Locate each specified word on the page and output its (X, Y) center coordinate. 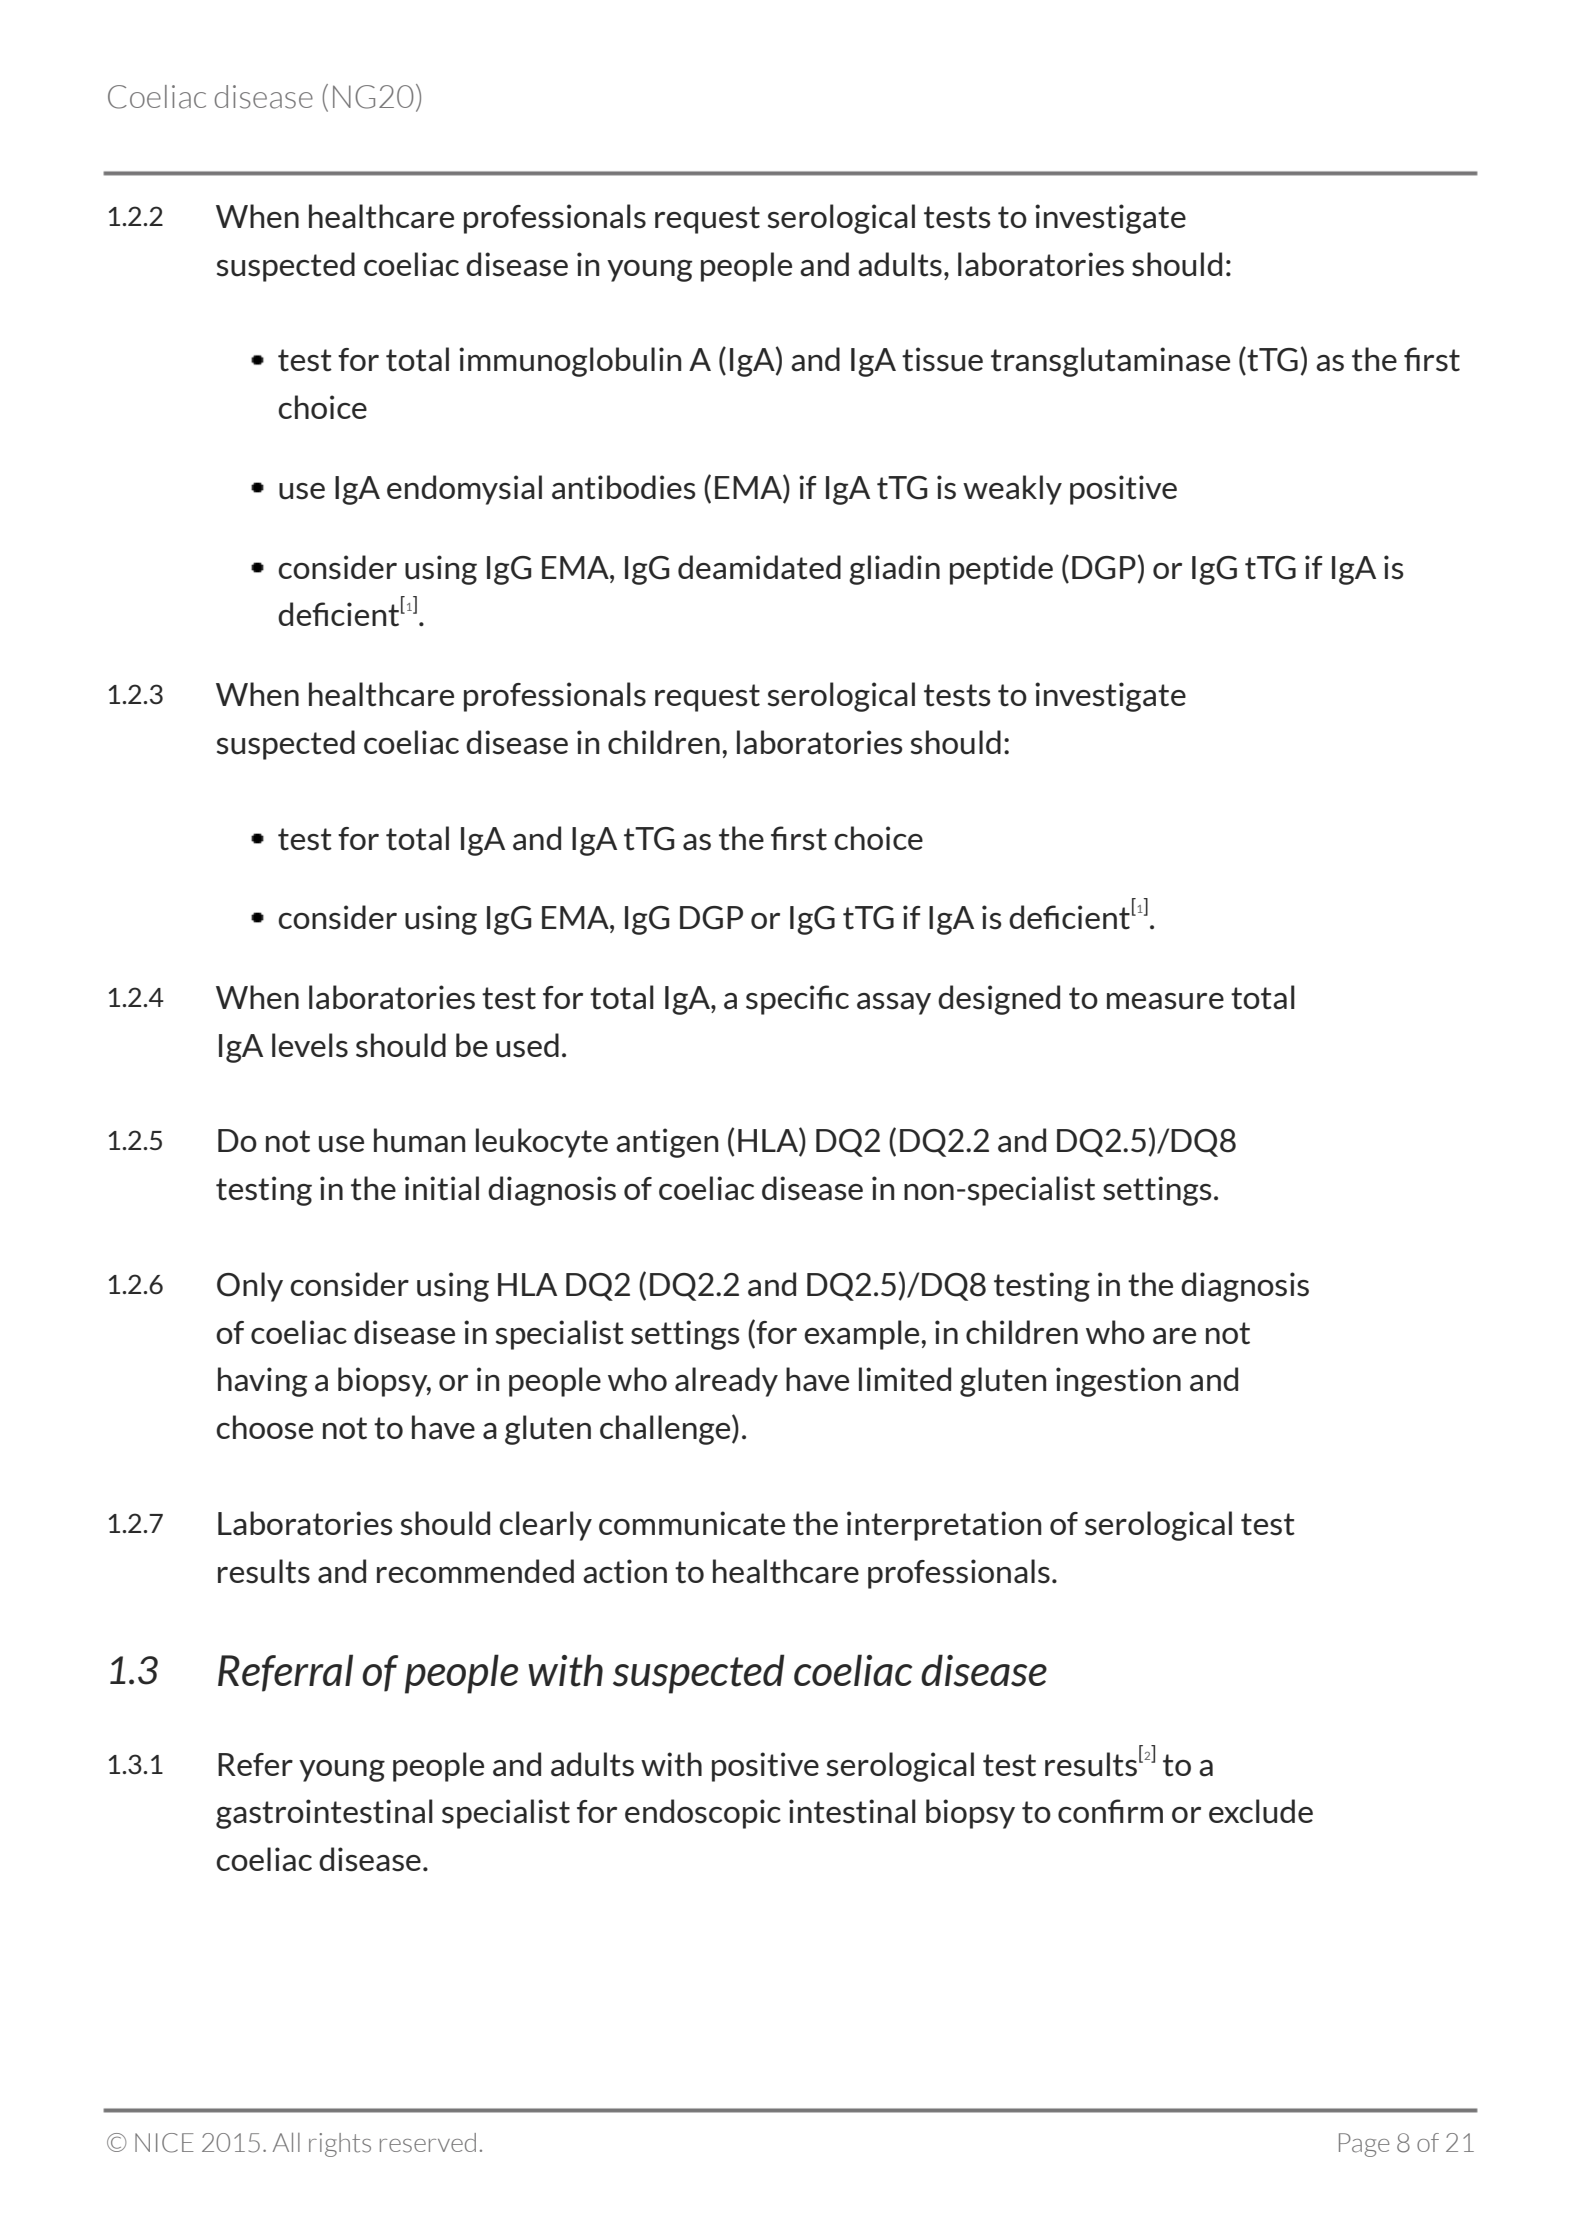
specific (797, 1000)
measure (1165, 1001)
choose (264, 1427)
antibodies (624, 487)
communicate (692, 1523)
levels (310, 1045)
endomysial (464, 490)
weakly (1012, 490)
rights (340, 2145)
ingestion (1118, 1382)
